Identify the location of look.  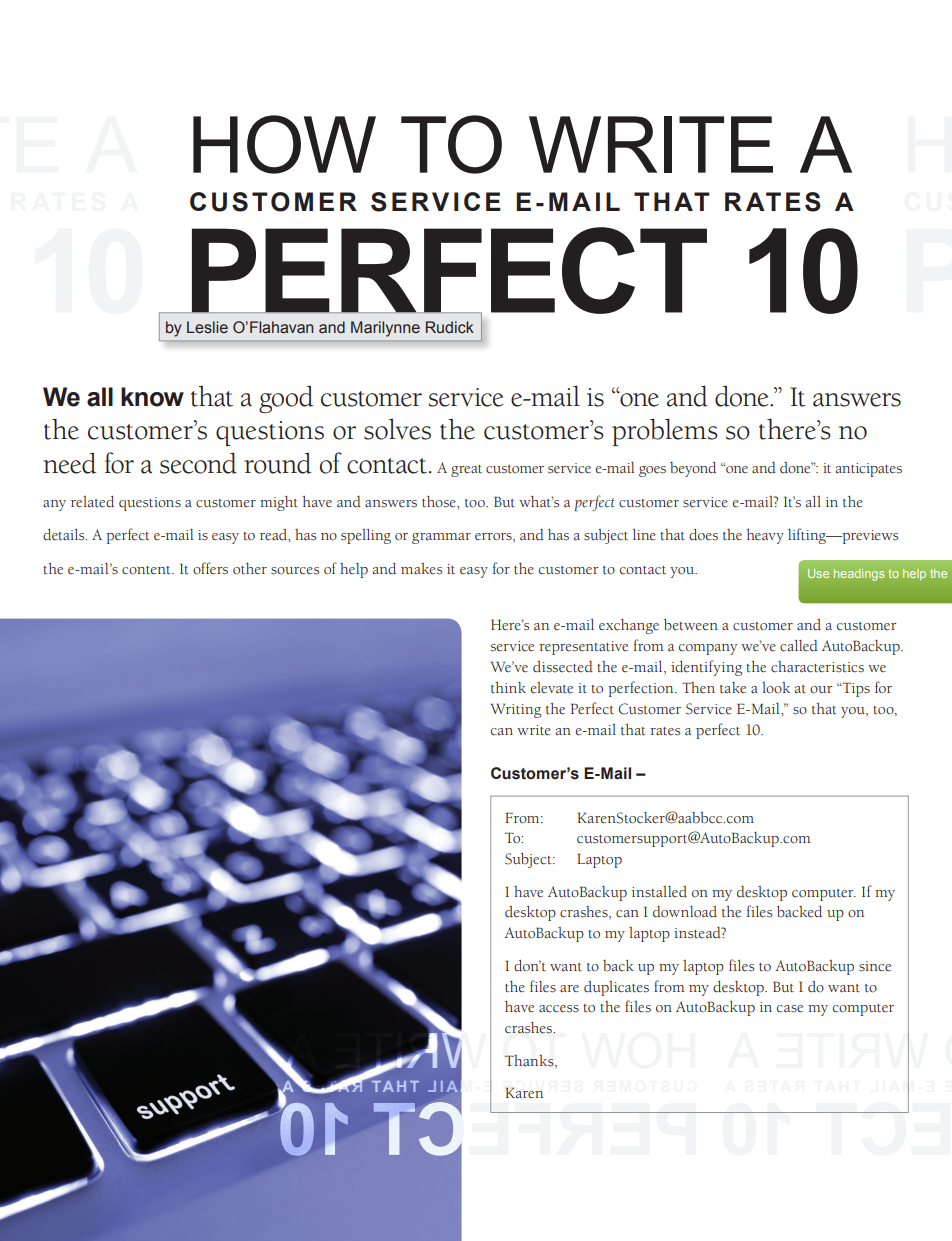
(776, 687).
